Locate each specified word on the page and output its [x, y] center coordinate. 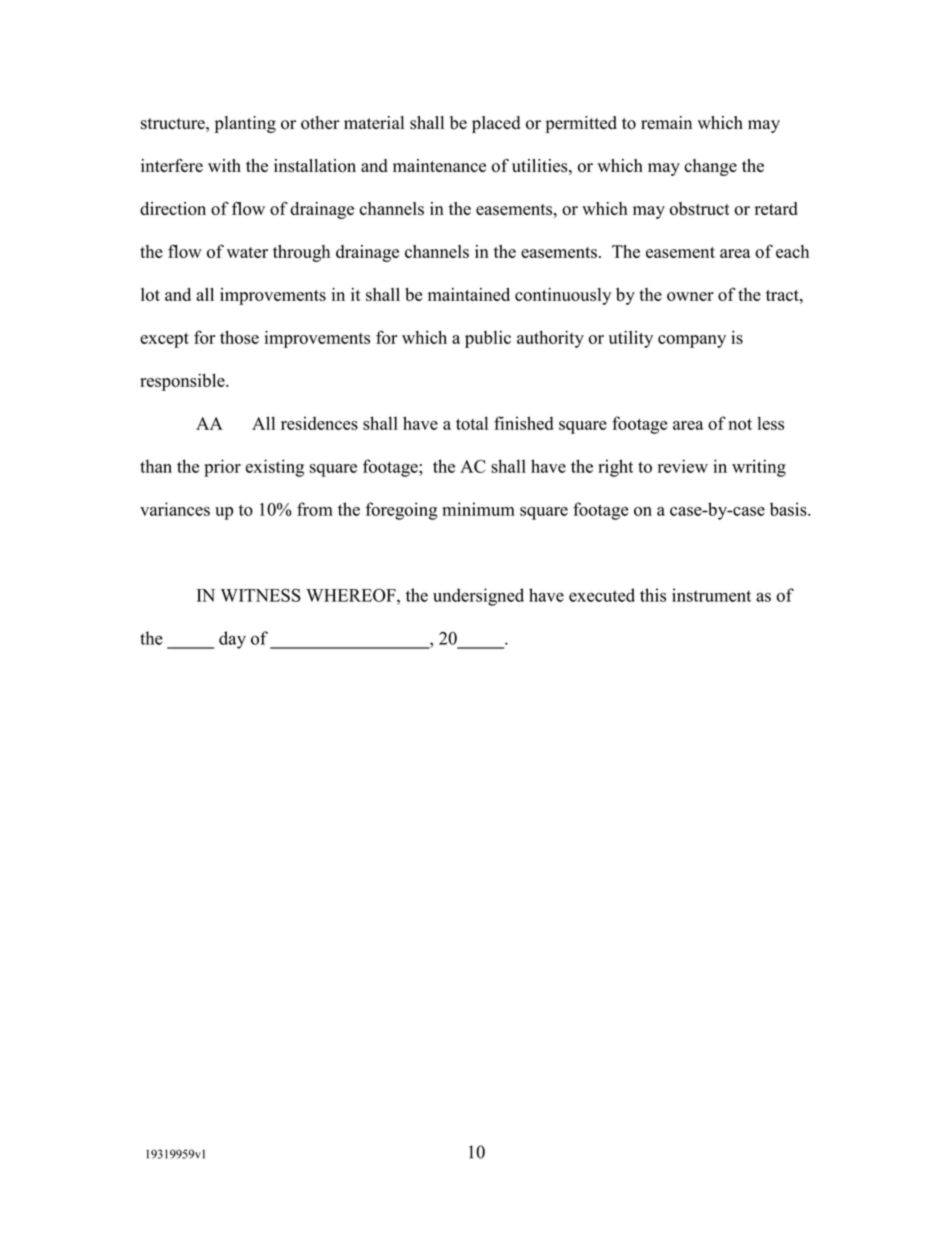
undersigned [478, 597]
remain [666, 122]
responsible [183, 382]
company [692, 341]
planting [245, 124]
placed [496, 124]
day [232, 640]
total [472, 423]
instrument [711, 595]
